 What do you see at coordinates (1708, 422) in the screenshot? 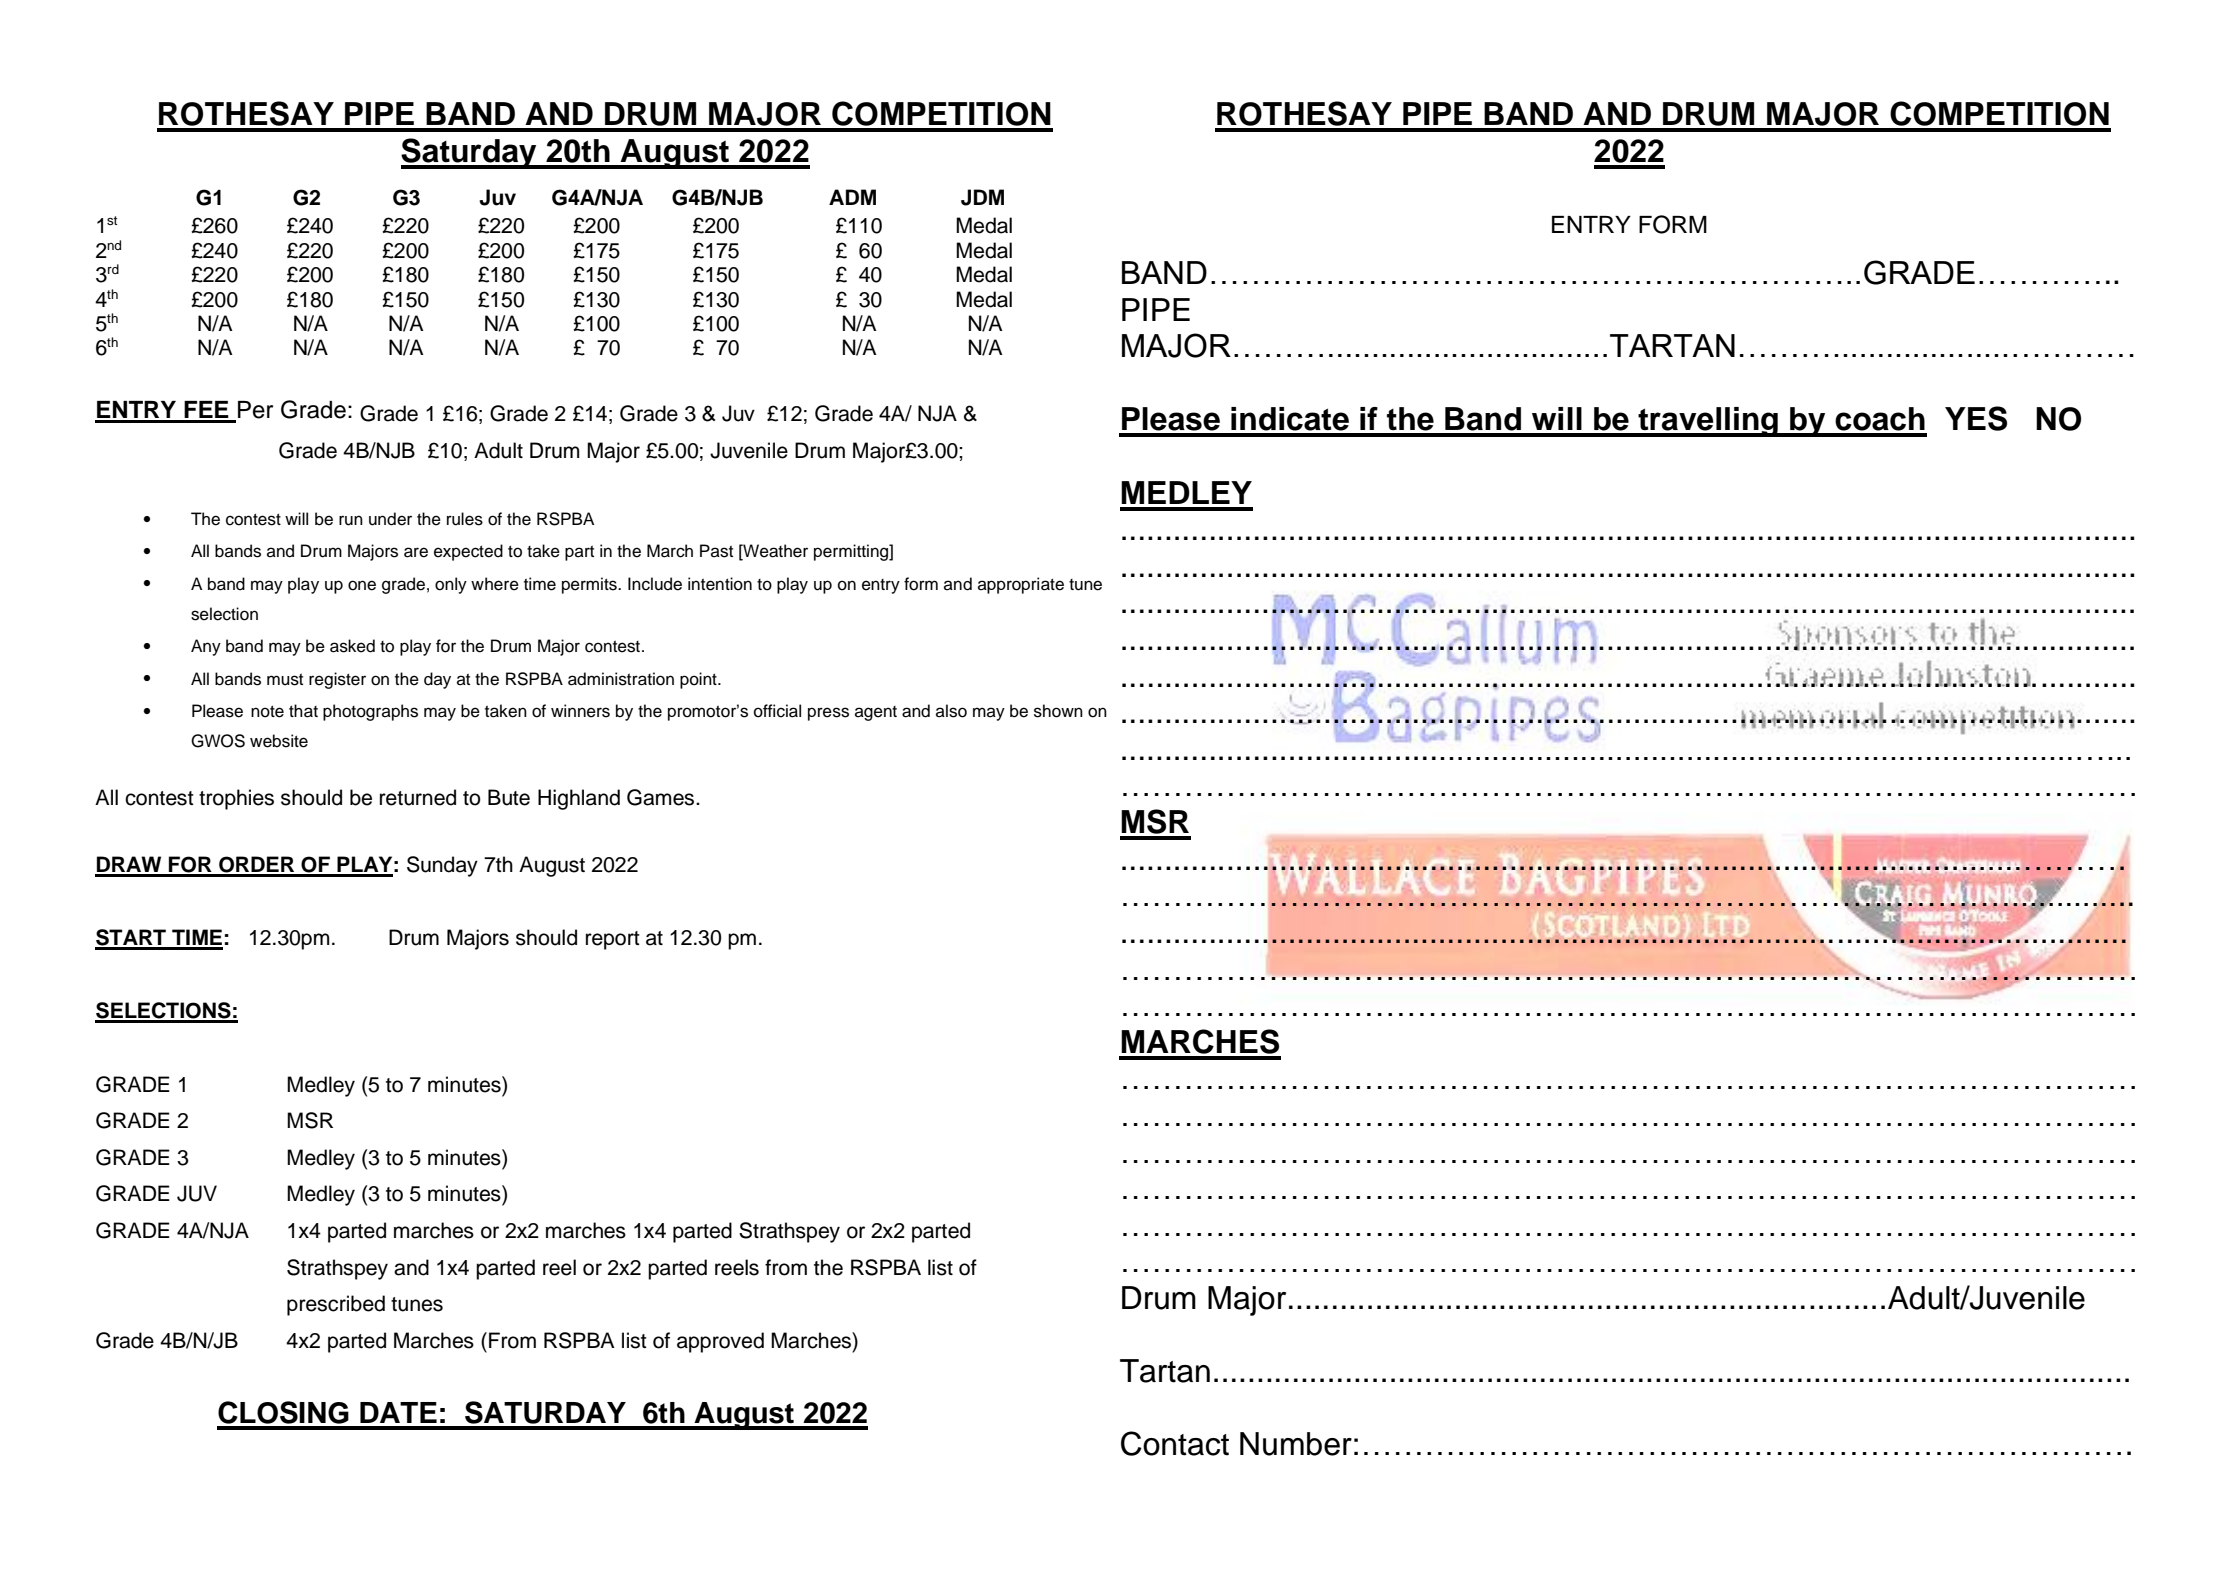
I see `travelling` at bounding box center [1708, 422].
